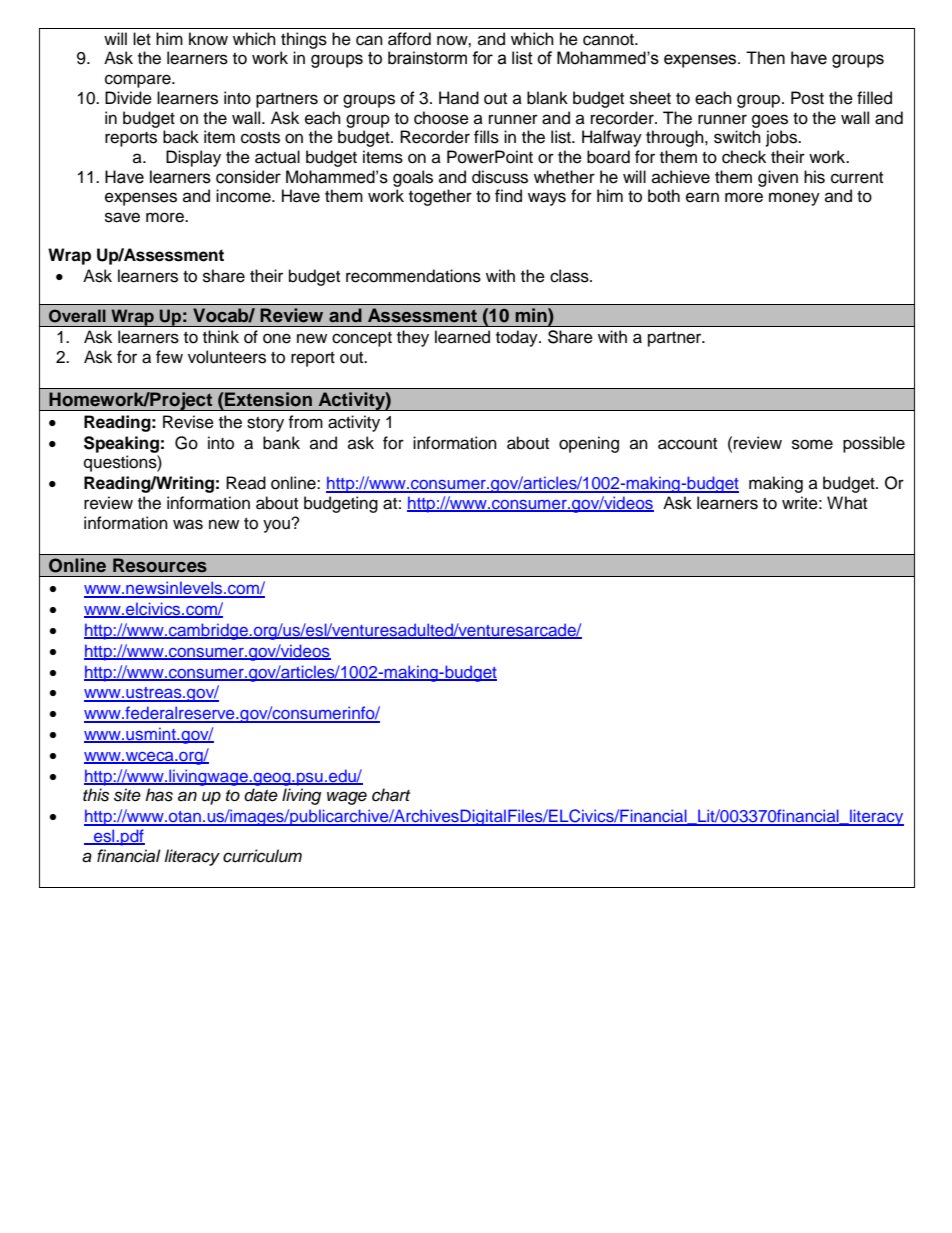 The height and width of the screenshot is (1233, 952). I want to click on What, so click(847, 502).
